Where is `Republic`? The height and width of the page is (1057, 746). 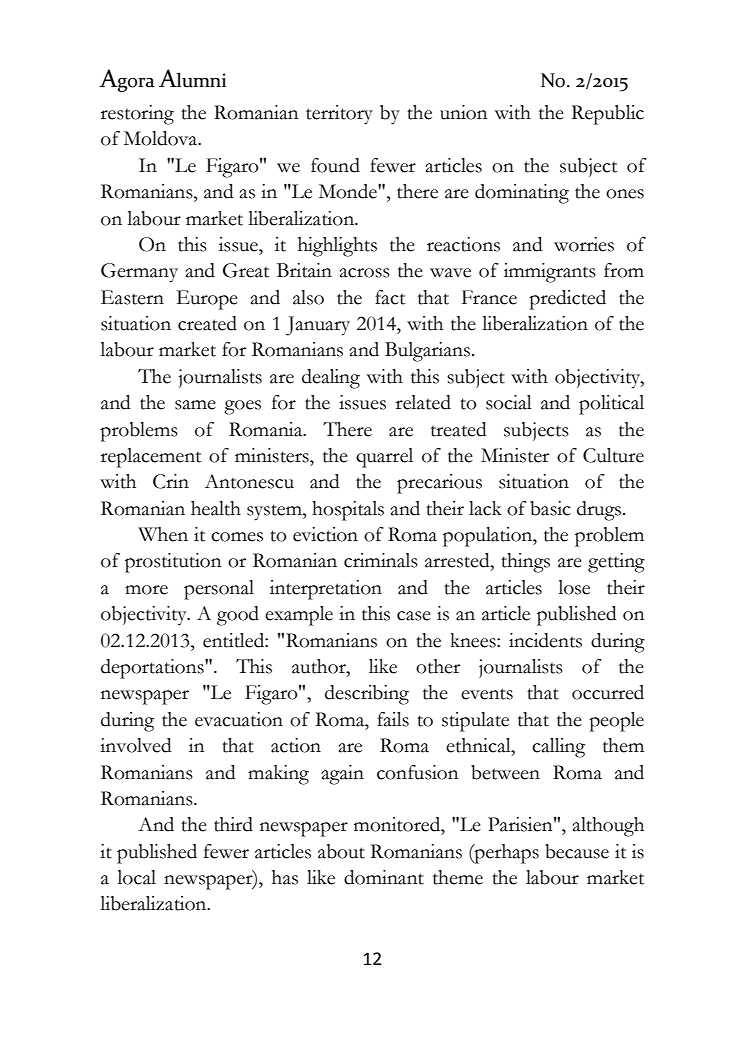
Republic is located at coordinates (607, 115).
